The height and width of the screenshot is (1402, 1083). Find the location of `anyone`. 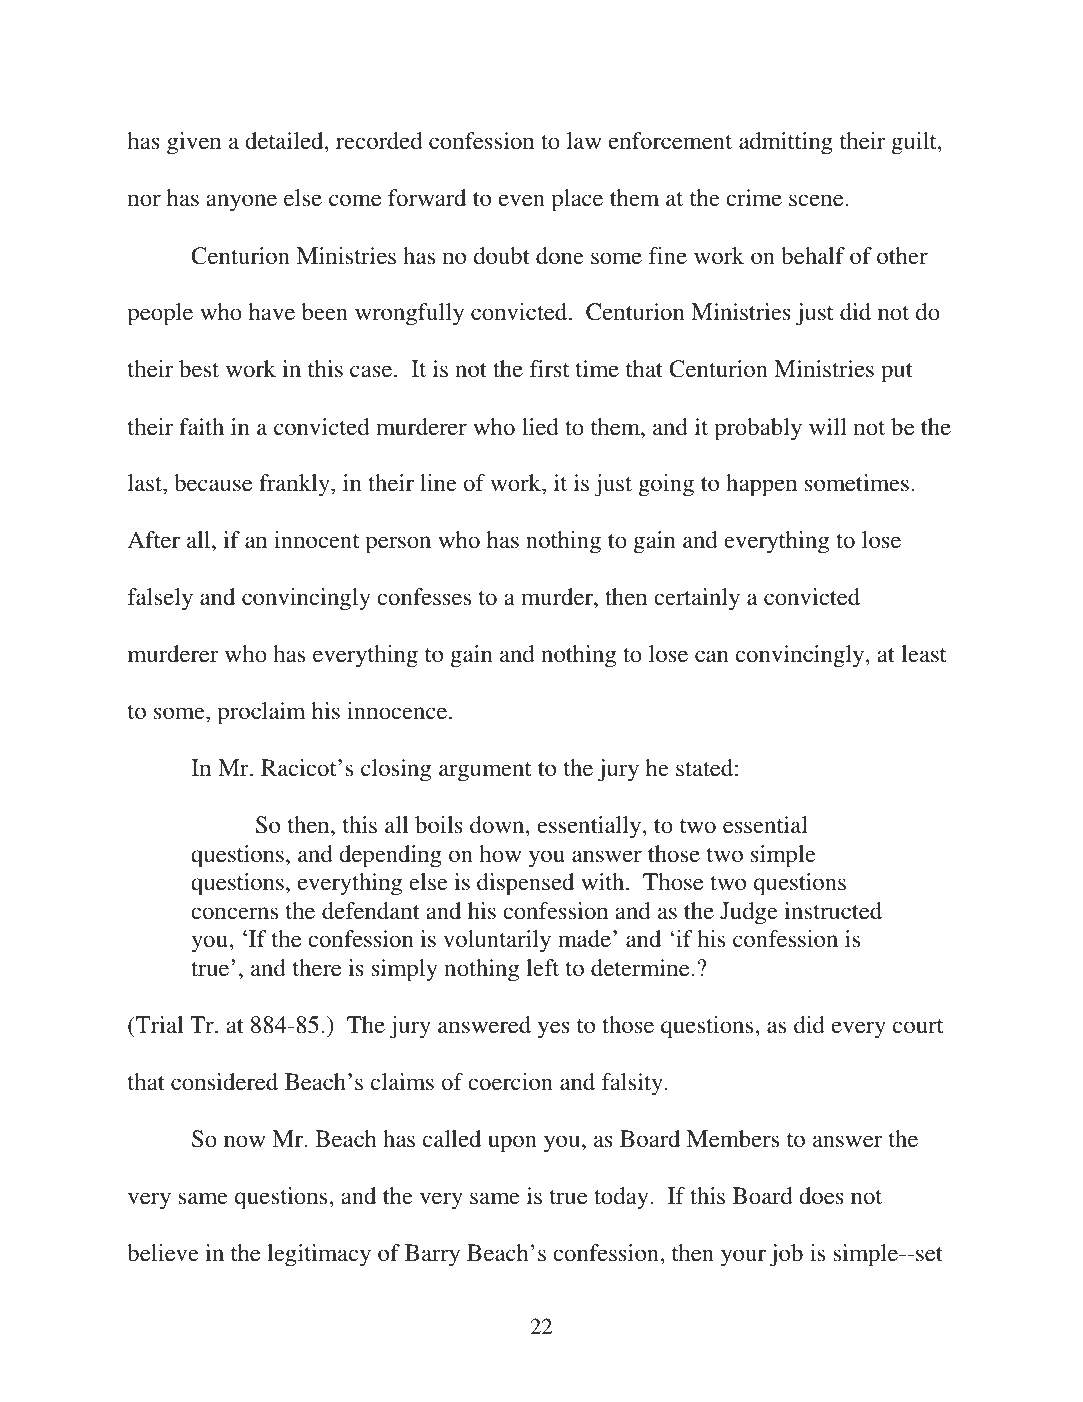

anyone is located at coordinates (241, 203).
